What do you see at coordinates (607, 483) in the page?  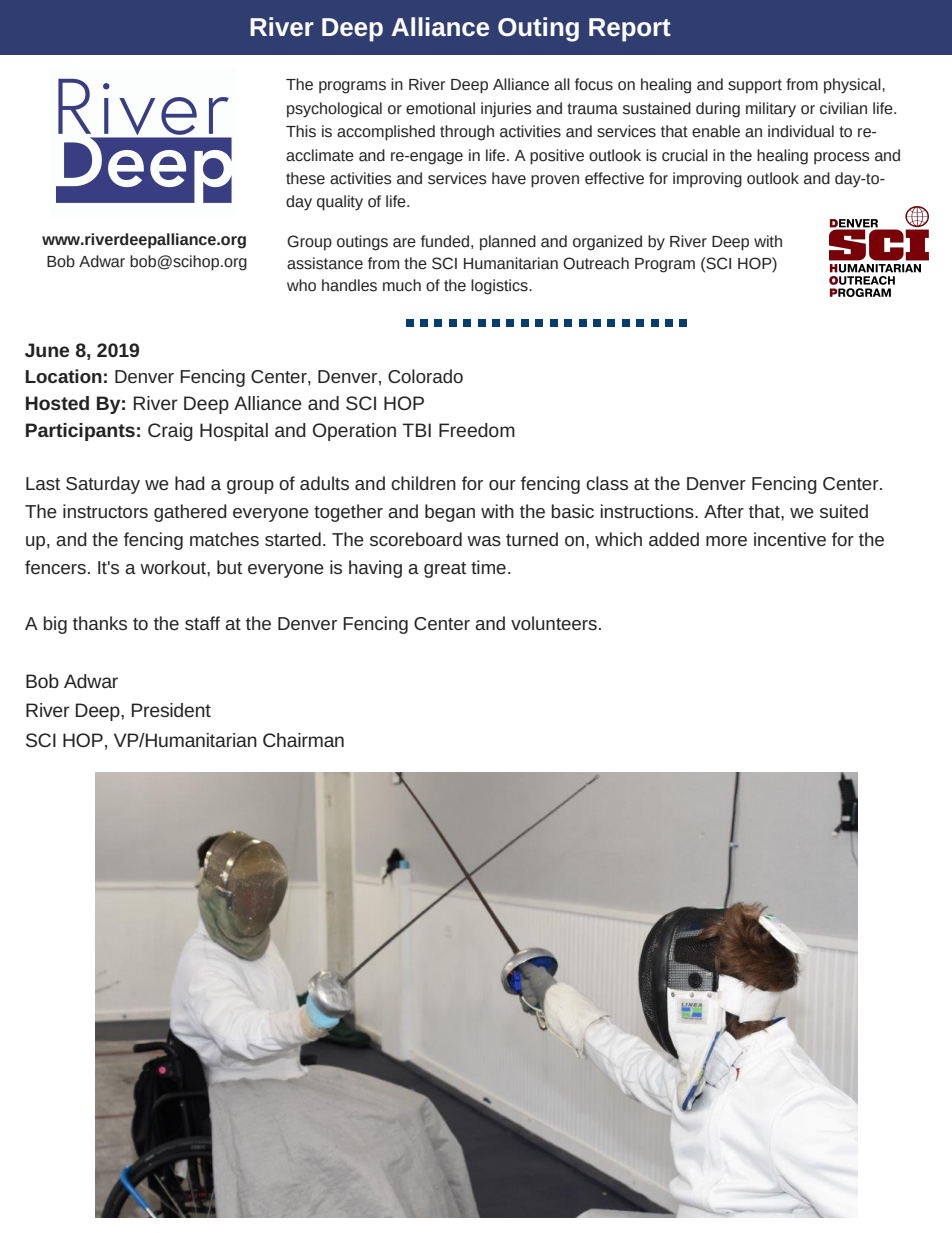 I see `class` at bounding box center [607, 483].
